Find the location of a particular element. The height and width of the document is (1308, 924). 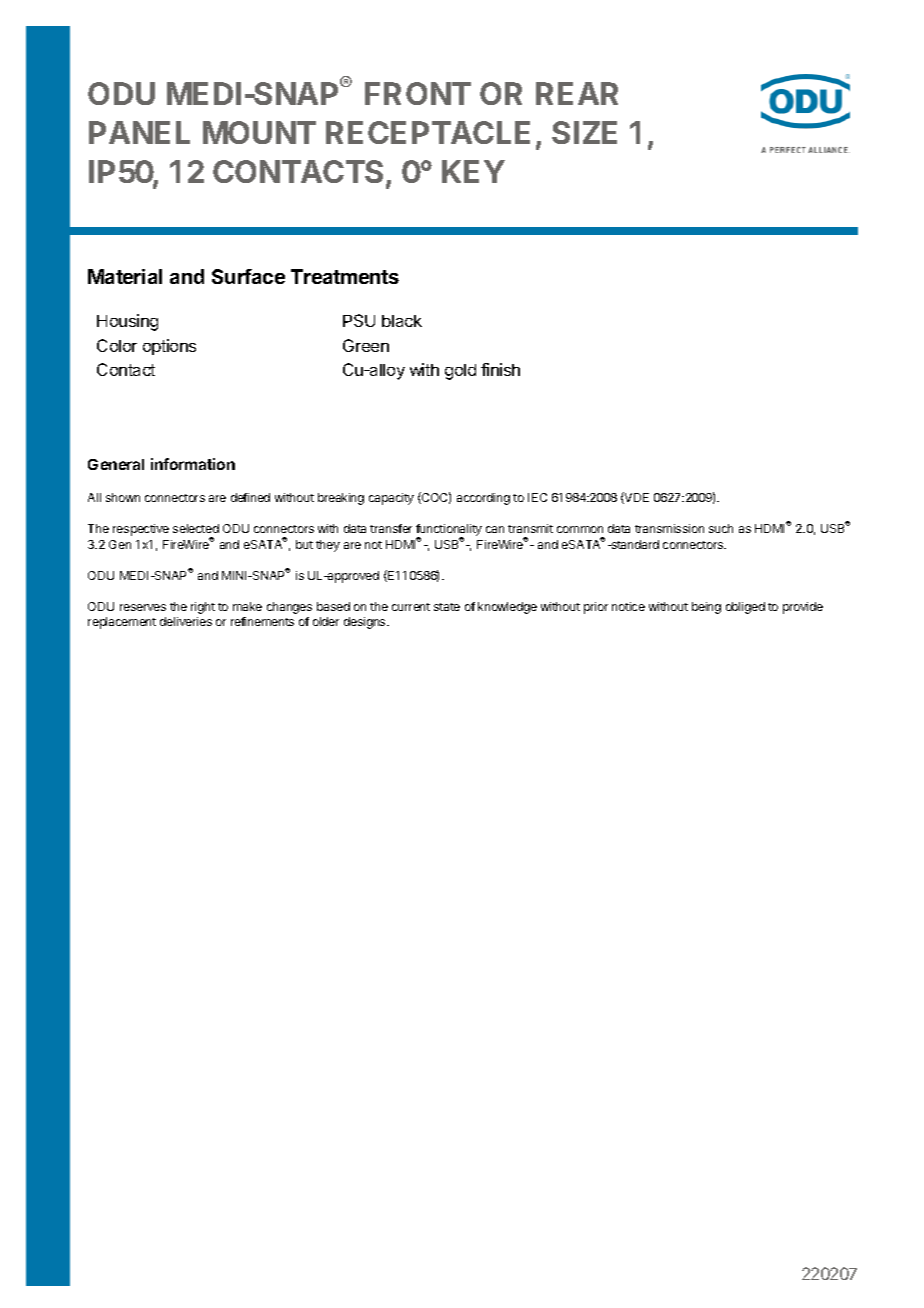

information is located at coordinates (193, 464).
